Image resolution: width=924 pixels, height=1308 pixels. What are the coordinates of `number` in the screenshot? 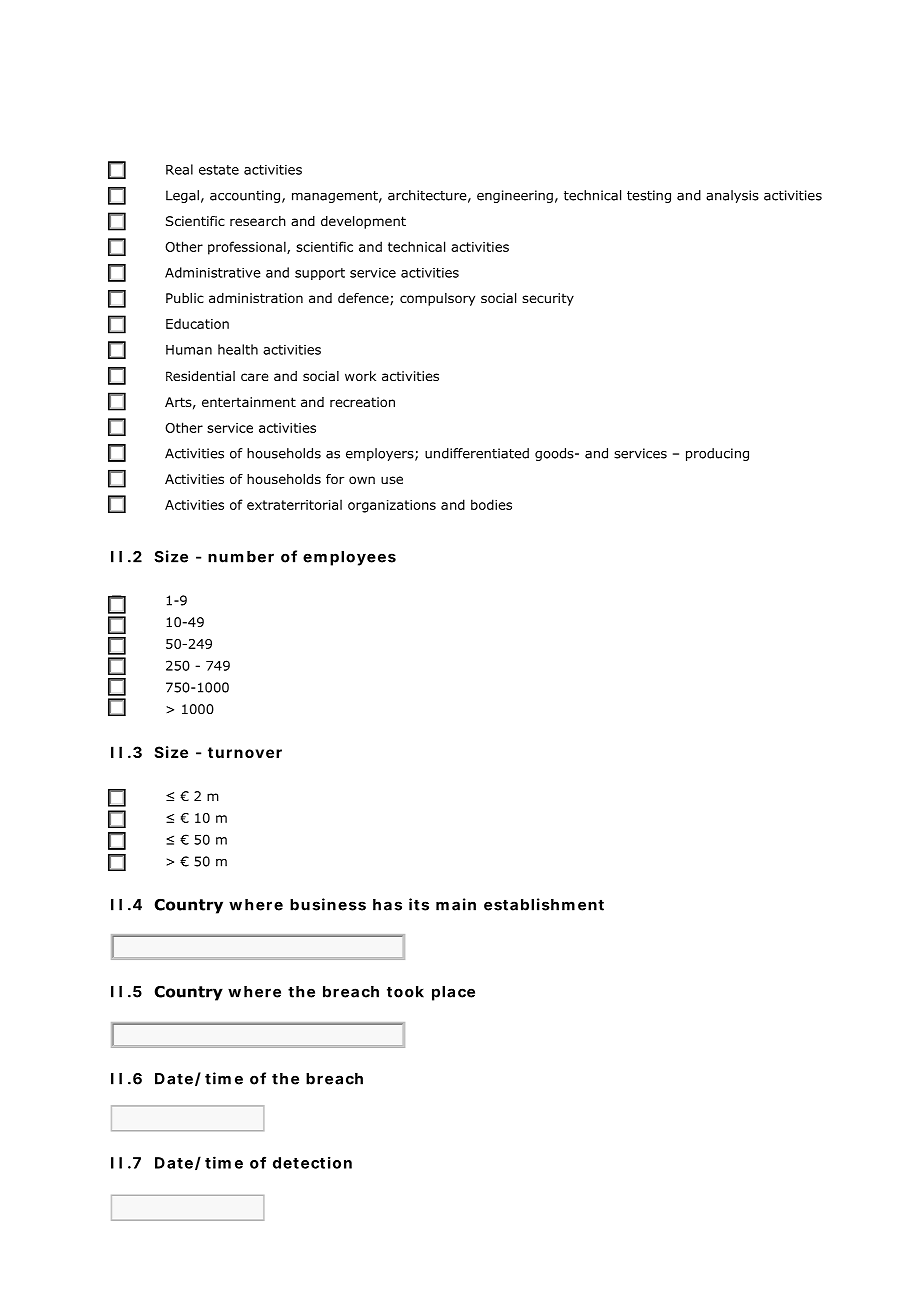 It's located at (241, 557).
